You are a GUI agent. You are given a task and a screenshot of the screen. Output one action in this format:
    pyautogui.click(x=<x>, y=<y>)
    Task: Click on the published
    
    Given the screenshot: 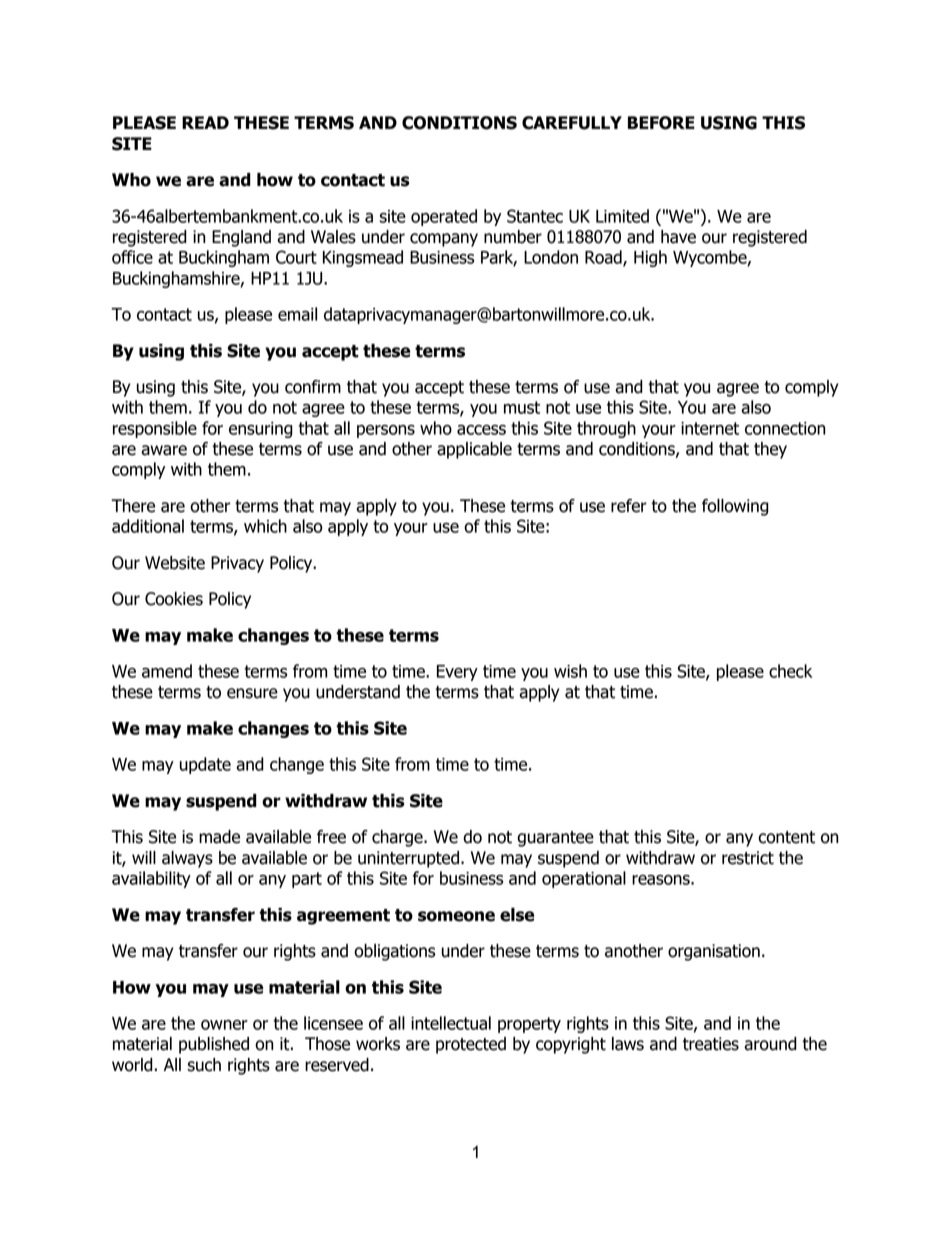 What is the action you would take?
    pyautogui.click(x=214, y=1045)
